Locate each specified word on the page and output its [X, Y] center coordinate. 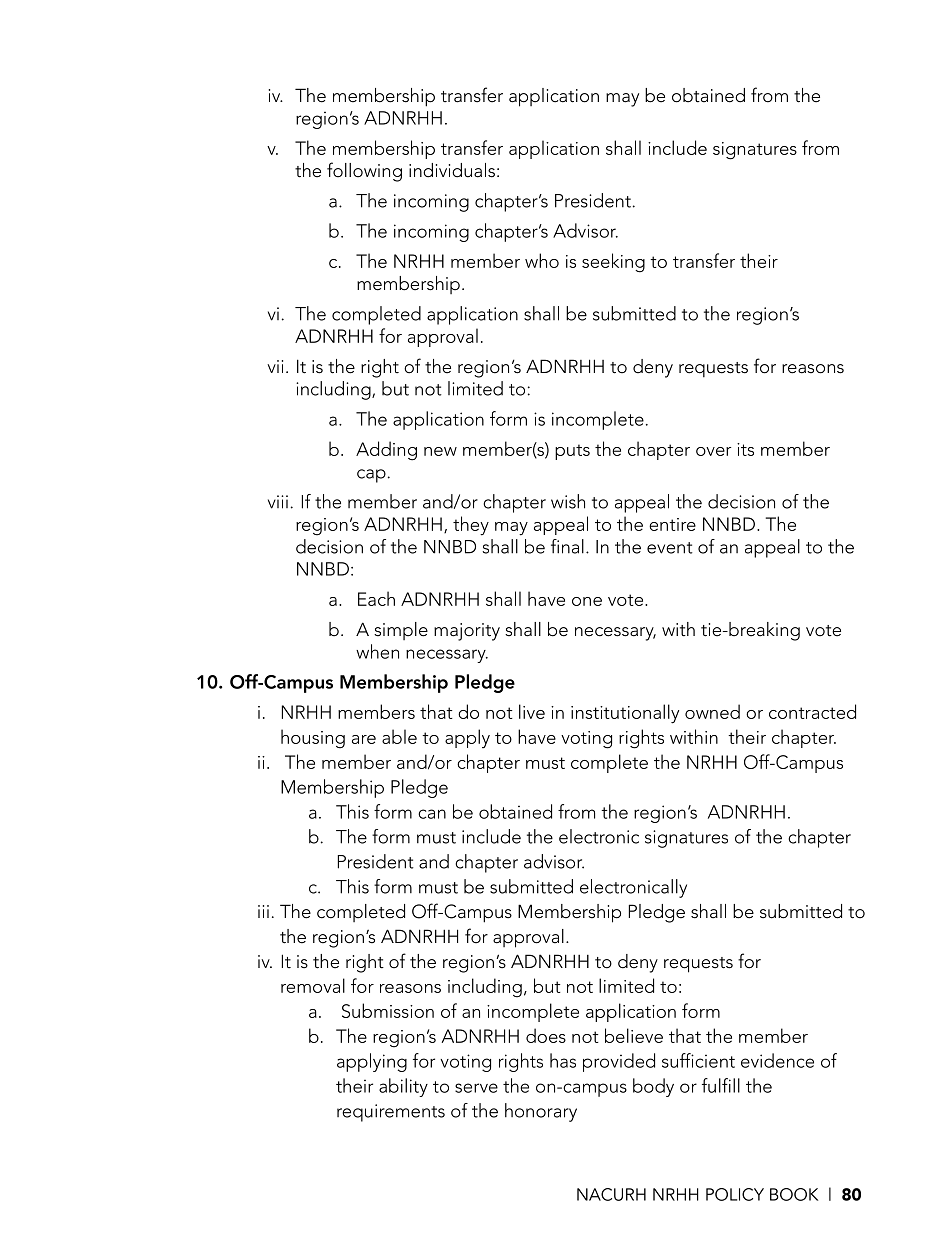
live [532, 711]
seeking [613, 263]
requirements [391, 1113]
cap [371, 476]
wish [568, 501]
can [432, 814]
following [364, 172]
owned [712, 711]
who [542, 260]
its [745, 449]
